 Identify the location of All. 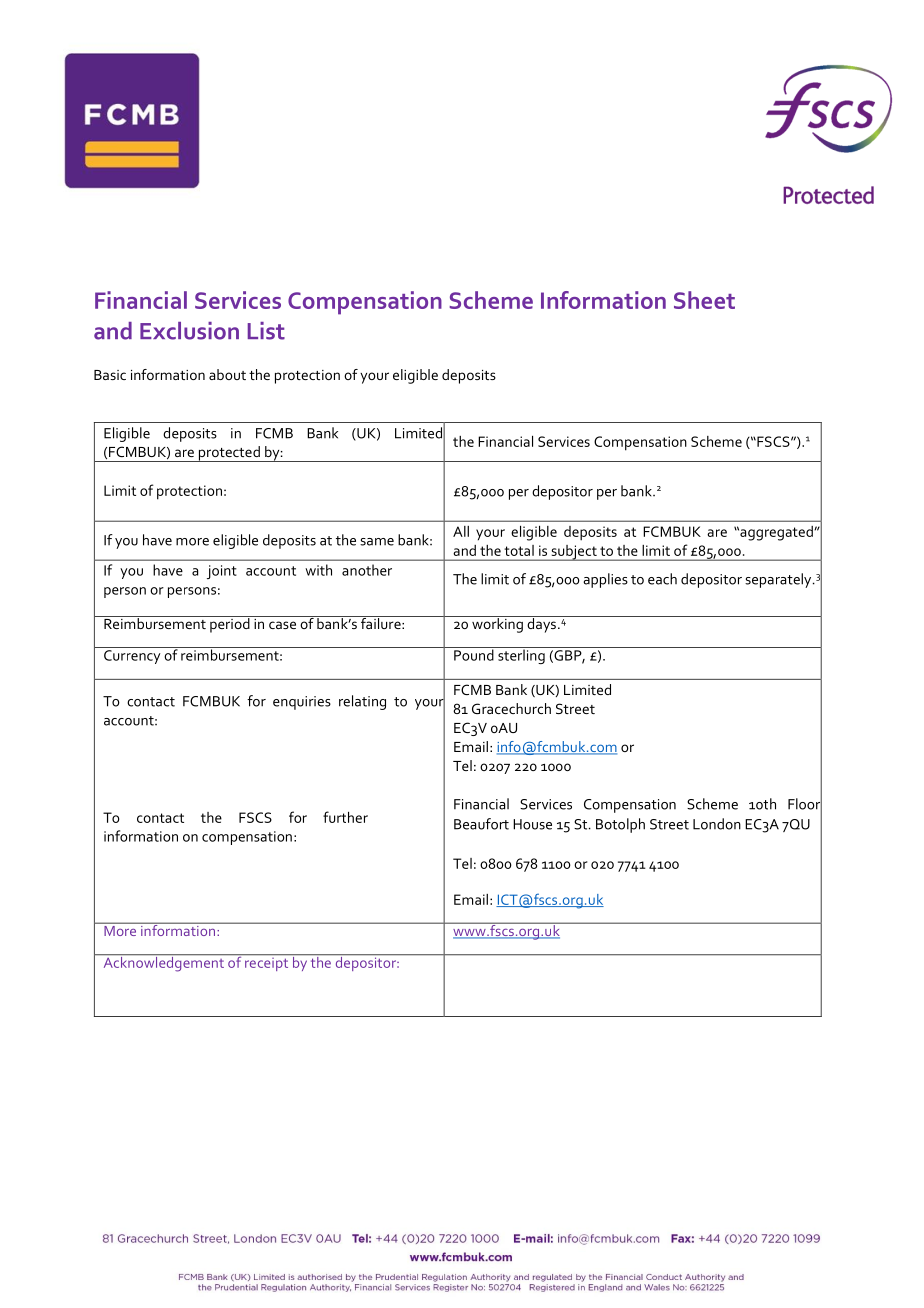
(461, 531).
